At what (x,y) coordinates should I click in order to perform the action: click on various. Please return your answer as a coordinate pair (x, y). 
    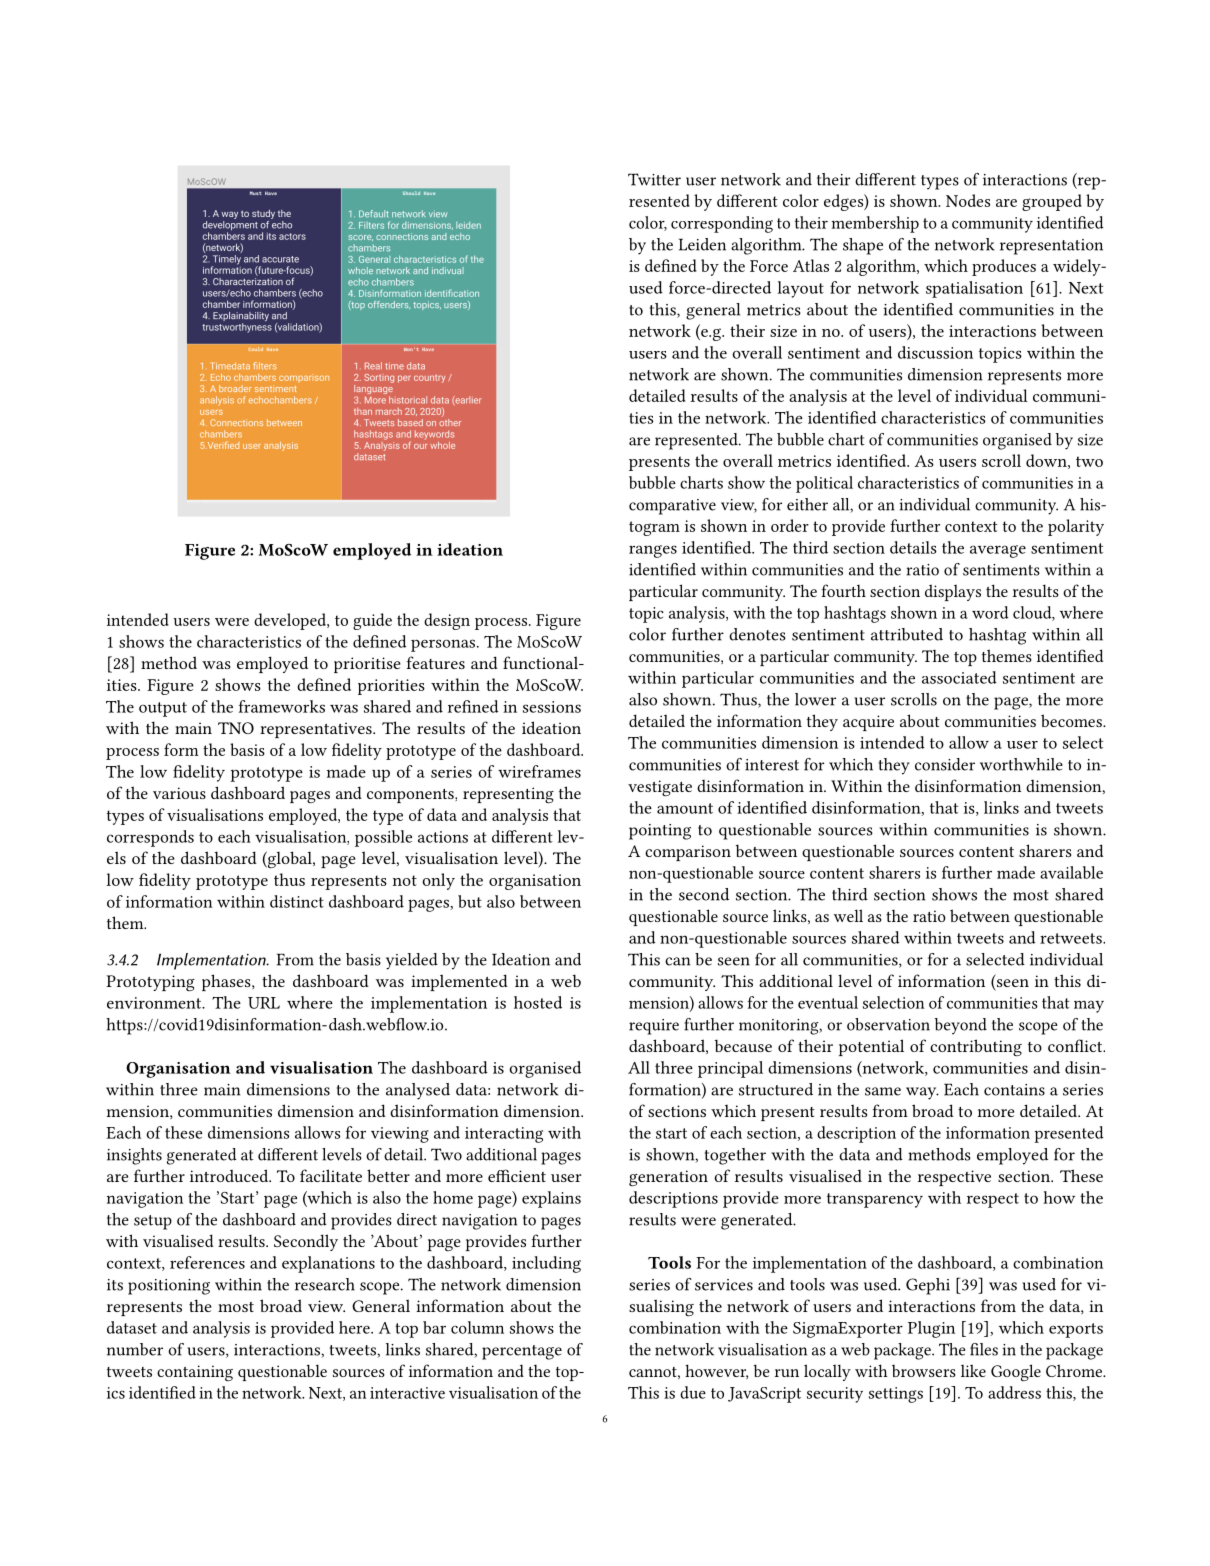
    Looking at the image, I should click on (179, 793).
